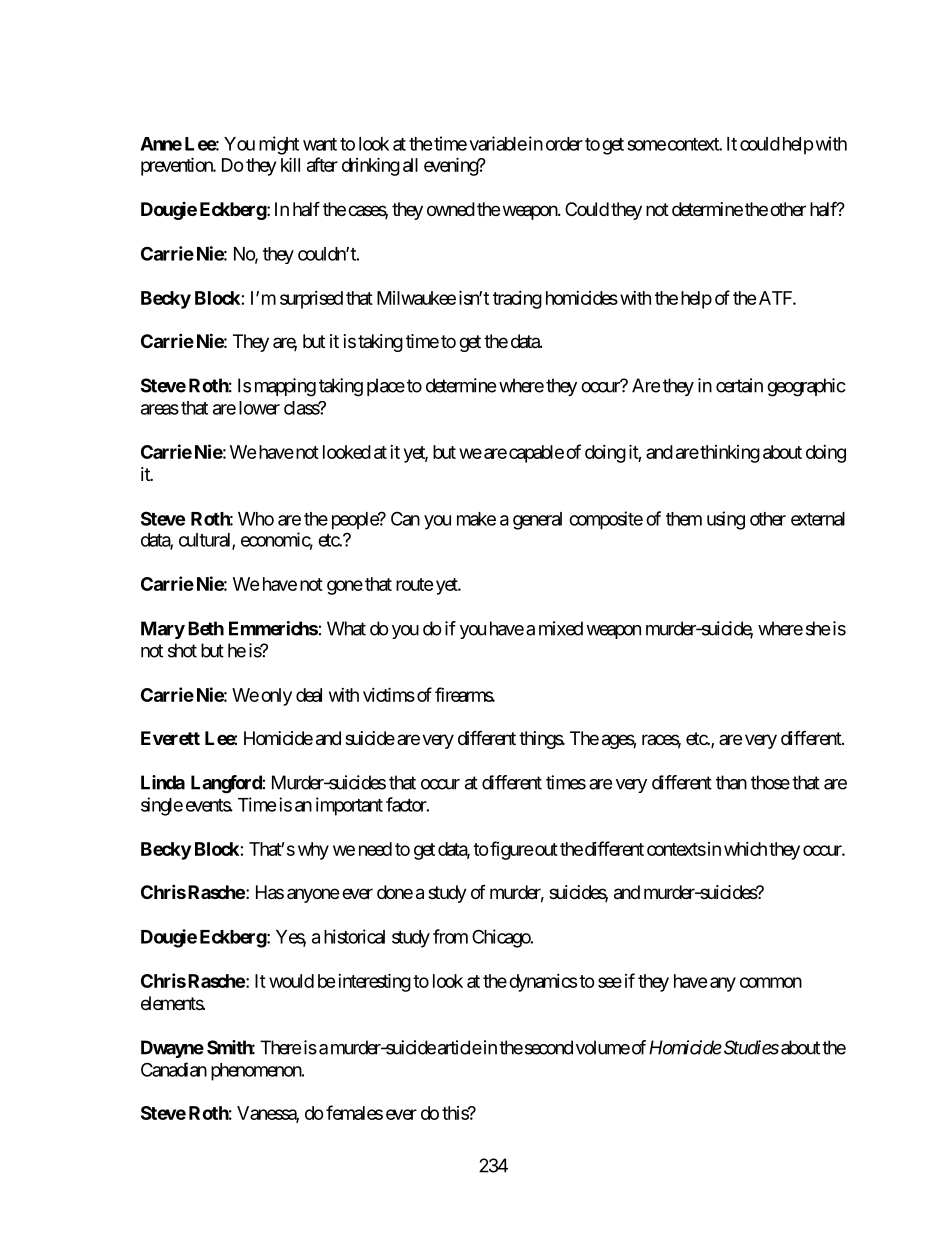 The height and width of the page is (1233, 952). Describe the element at coordinates (564, 144) in the page. I see `order` at that location.
